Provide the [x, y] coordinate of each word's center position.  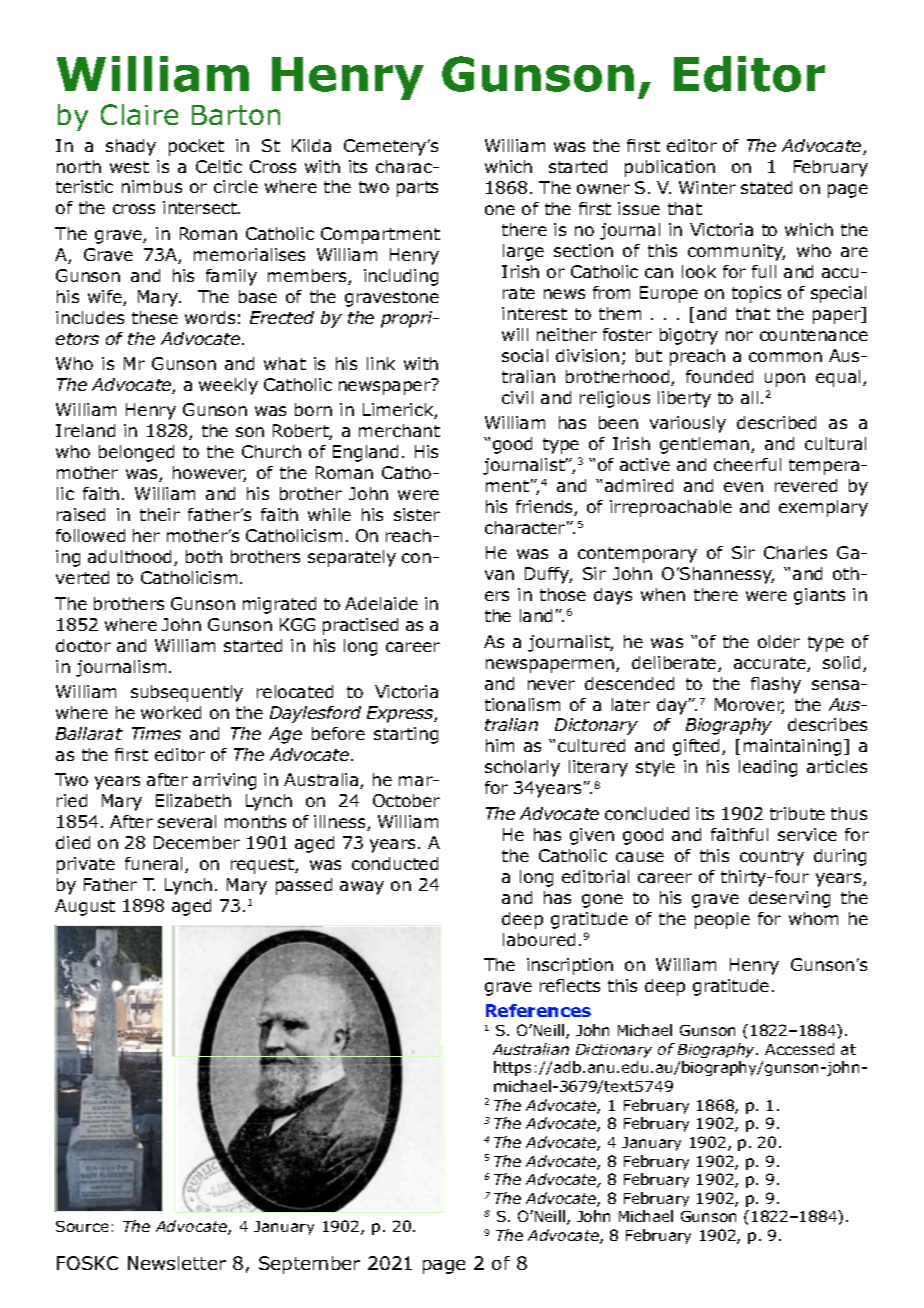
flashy [776, 685]
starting [406, 735]
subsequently [187, 693]
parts [417, 189]
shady [131, 147]
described [776, 422]
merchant [399, 430]
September [309, 1265]
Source [82, 1226]
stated [766, 187]
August [85, 907]
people [722, 920]
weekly [228, 386]
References [538, 1010]
